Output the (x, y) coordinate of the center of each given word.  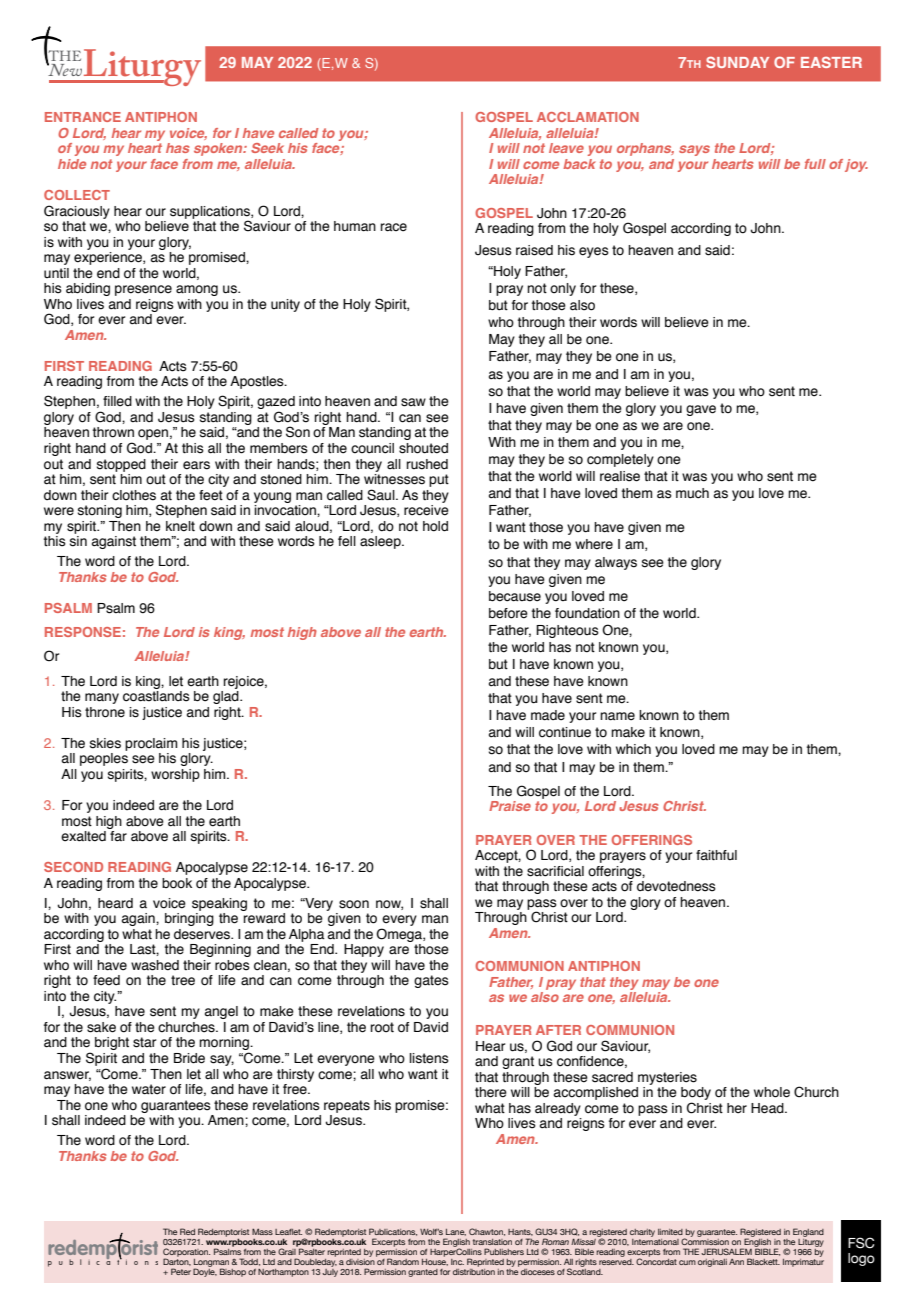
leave (566, 148)
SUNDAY (737, 62)
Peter (181, 1271)
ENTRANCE (83, 117)
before (508, 613)
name (617, 716)
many (102, 698)
